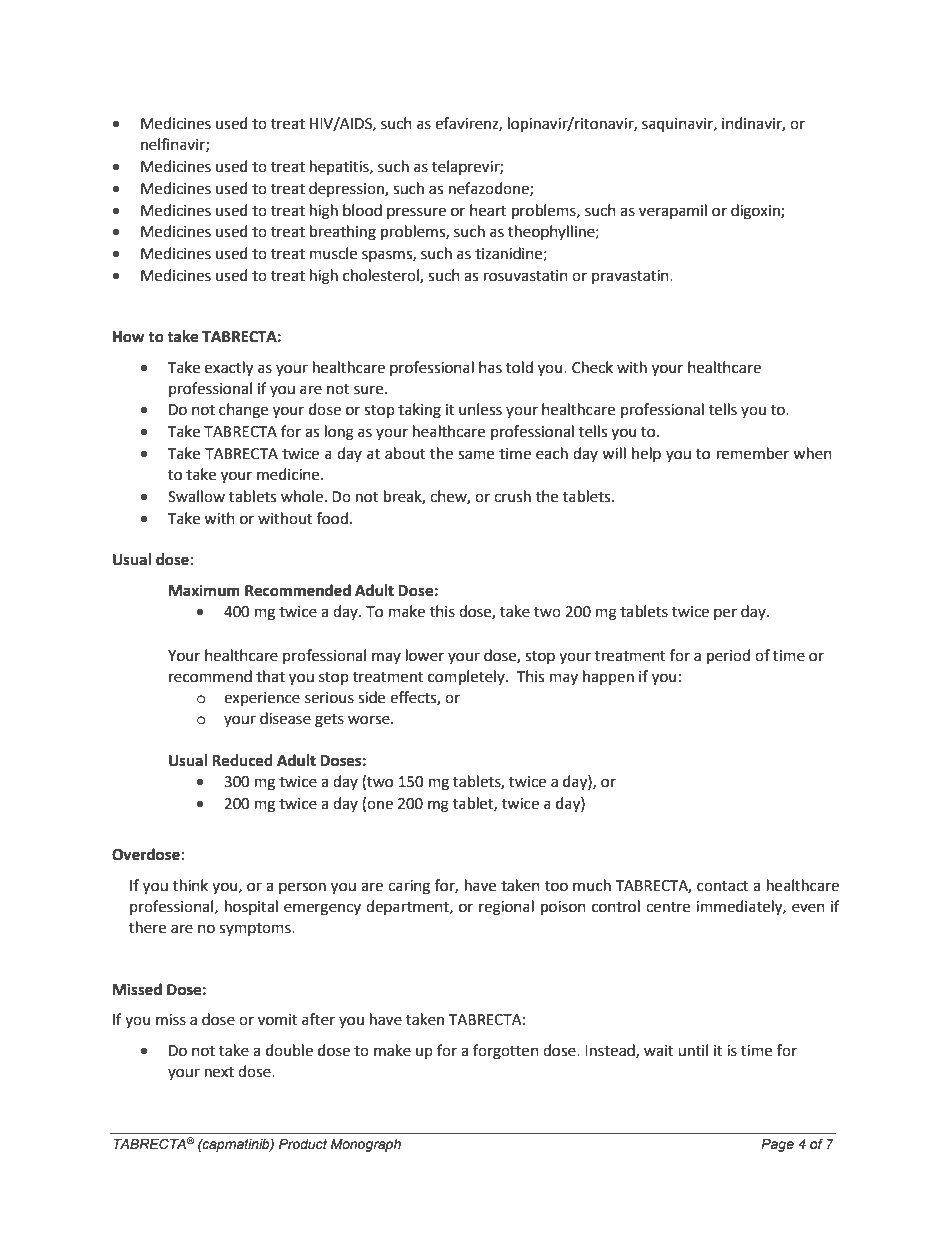 The width and height of the image is (952, 1233). Describe the element at coordinates (756, 212) in the image. I see `digoxin` at that location.
